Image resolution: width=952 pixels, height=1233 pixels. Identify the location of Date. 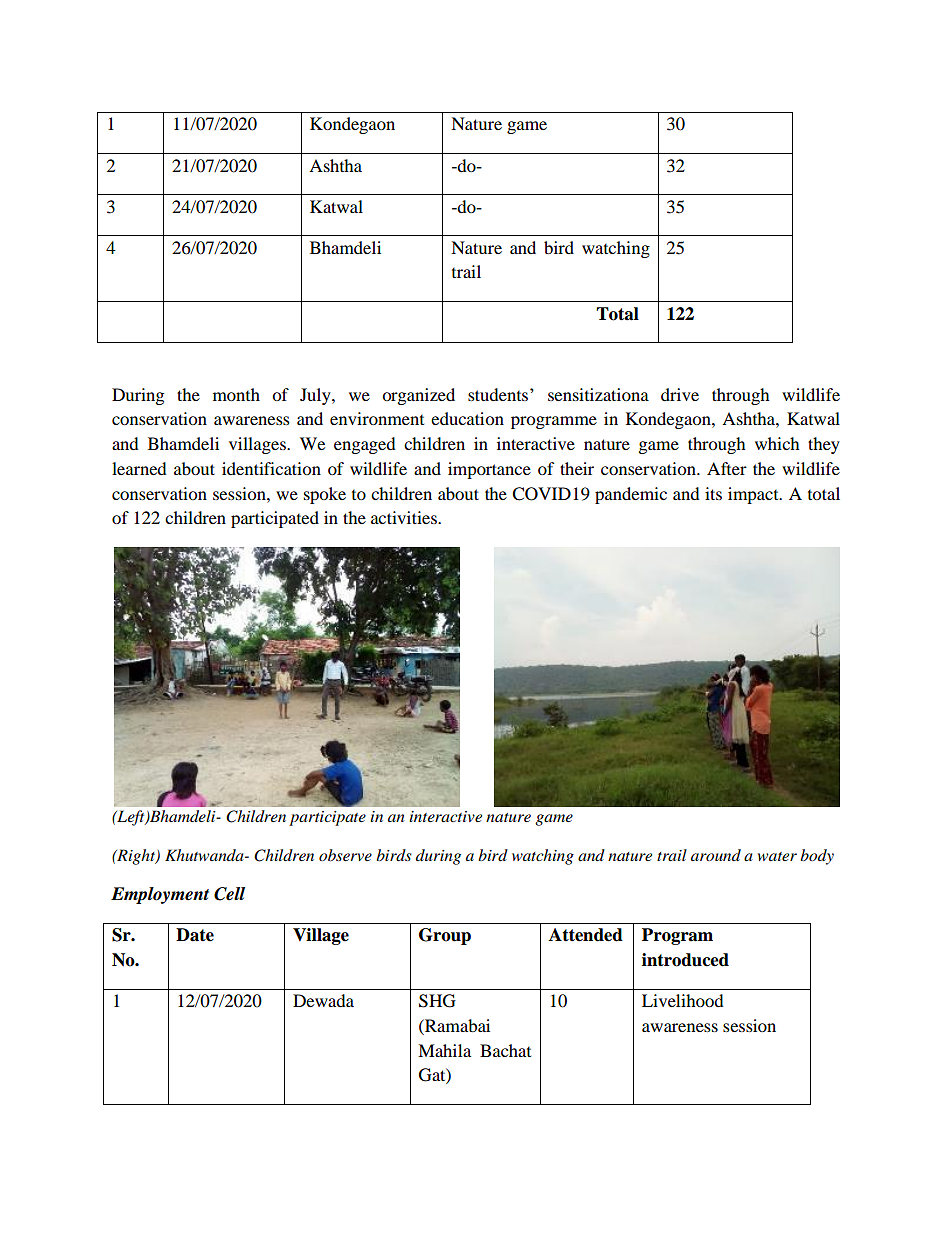
(195, 935).
